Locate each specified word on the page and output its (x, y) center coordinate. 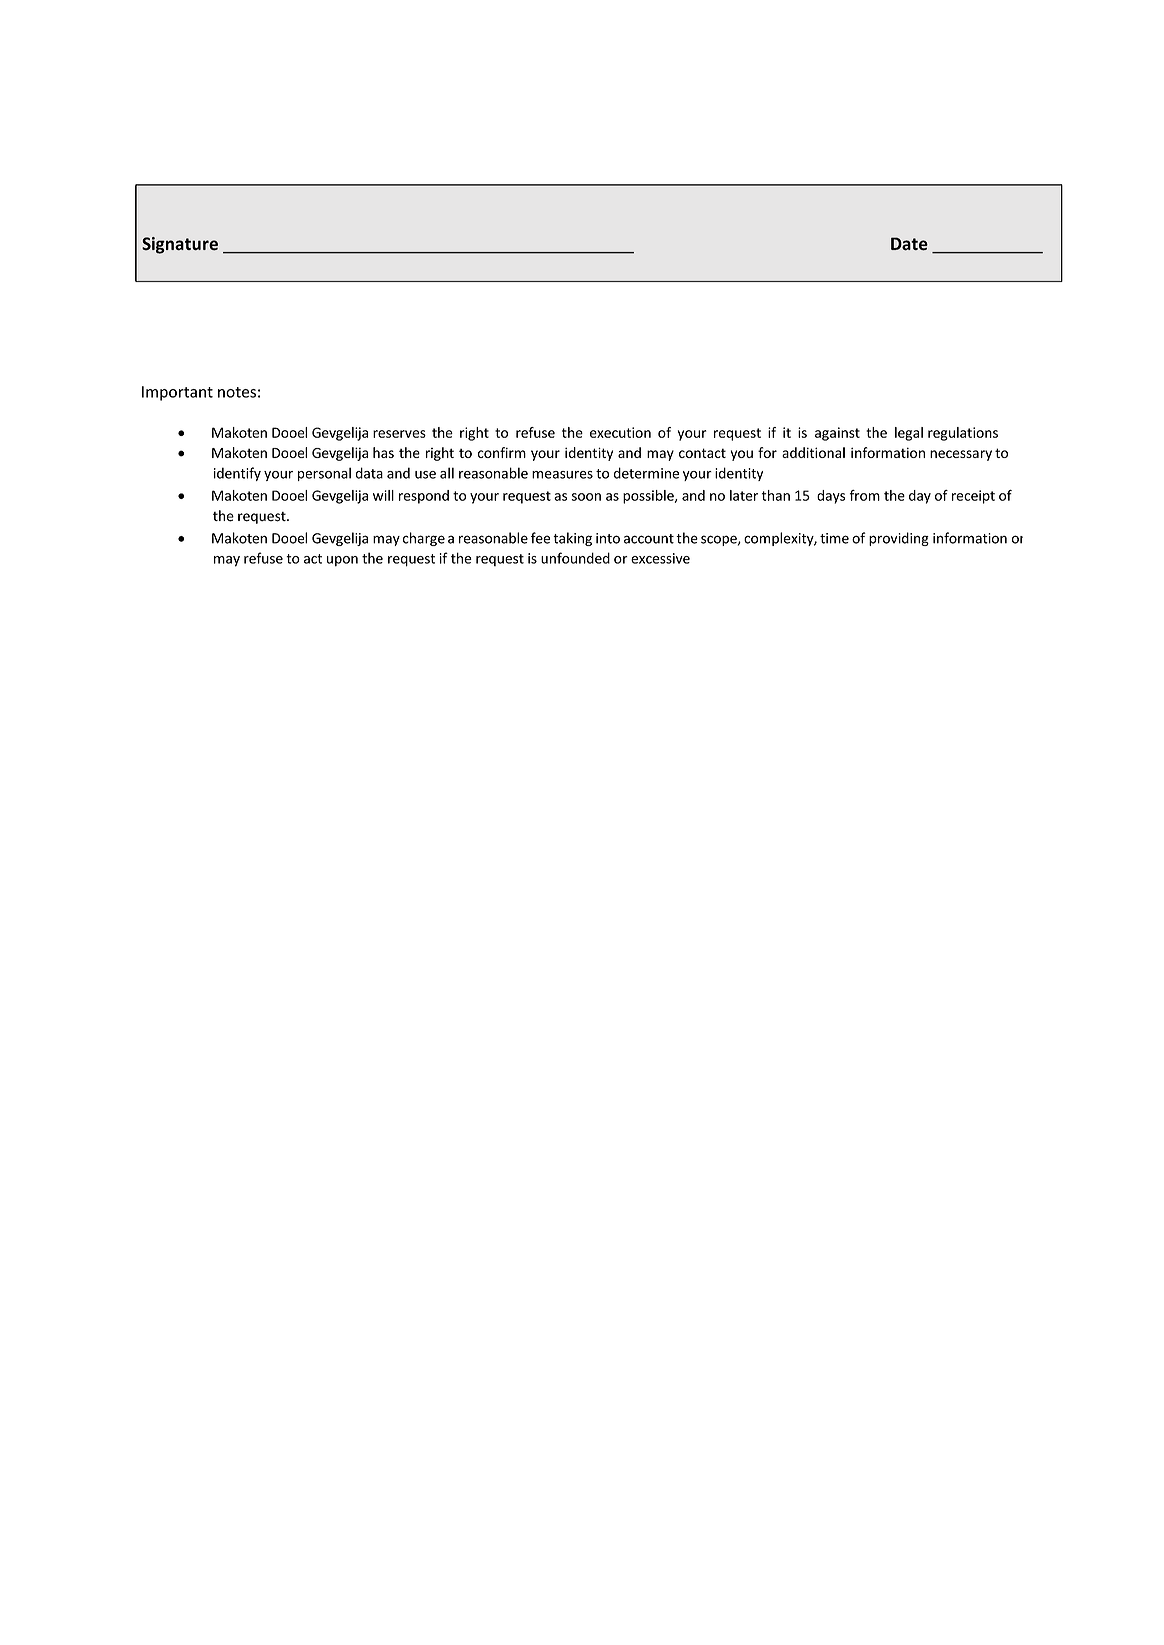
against (837, 434)
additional (813, 452)
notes (237, 392)
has (383, 452)
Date (909, 244)
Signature (180, 245)
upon (342, 561)
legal (909, 434)
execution (620, 432)
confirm (502, 452)
